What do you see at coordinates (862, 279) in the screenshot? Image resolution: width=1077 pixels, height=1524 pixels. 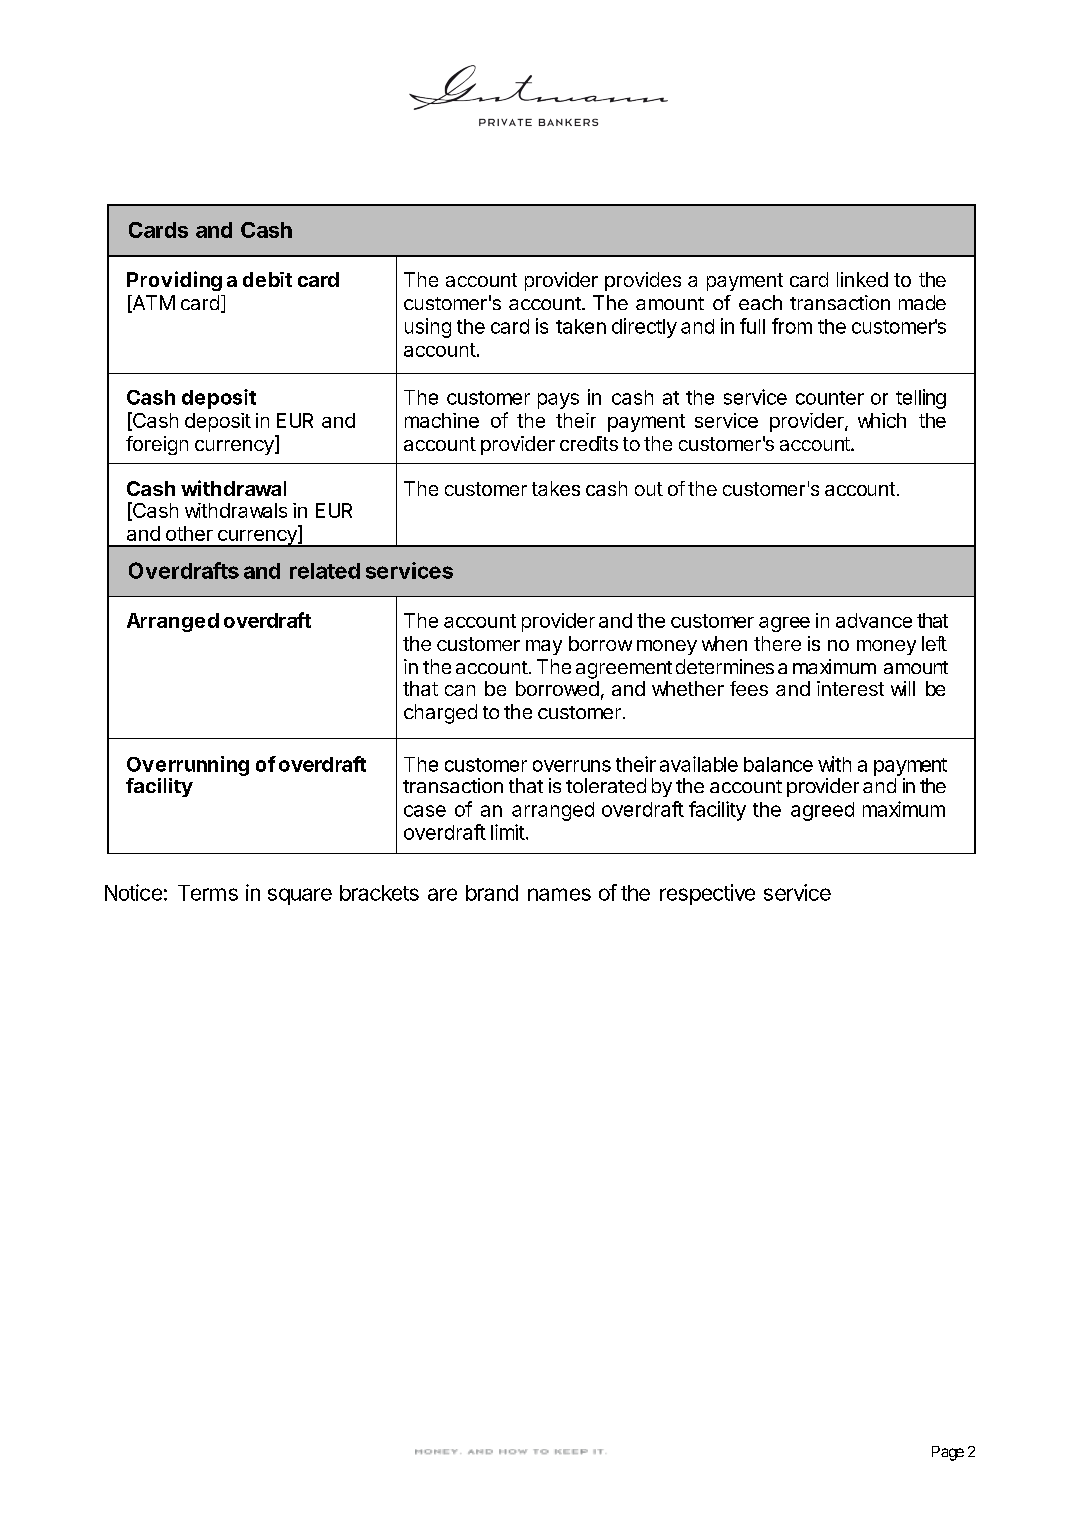 I see `linked` at bounding box center [862, 279].
